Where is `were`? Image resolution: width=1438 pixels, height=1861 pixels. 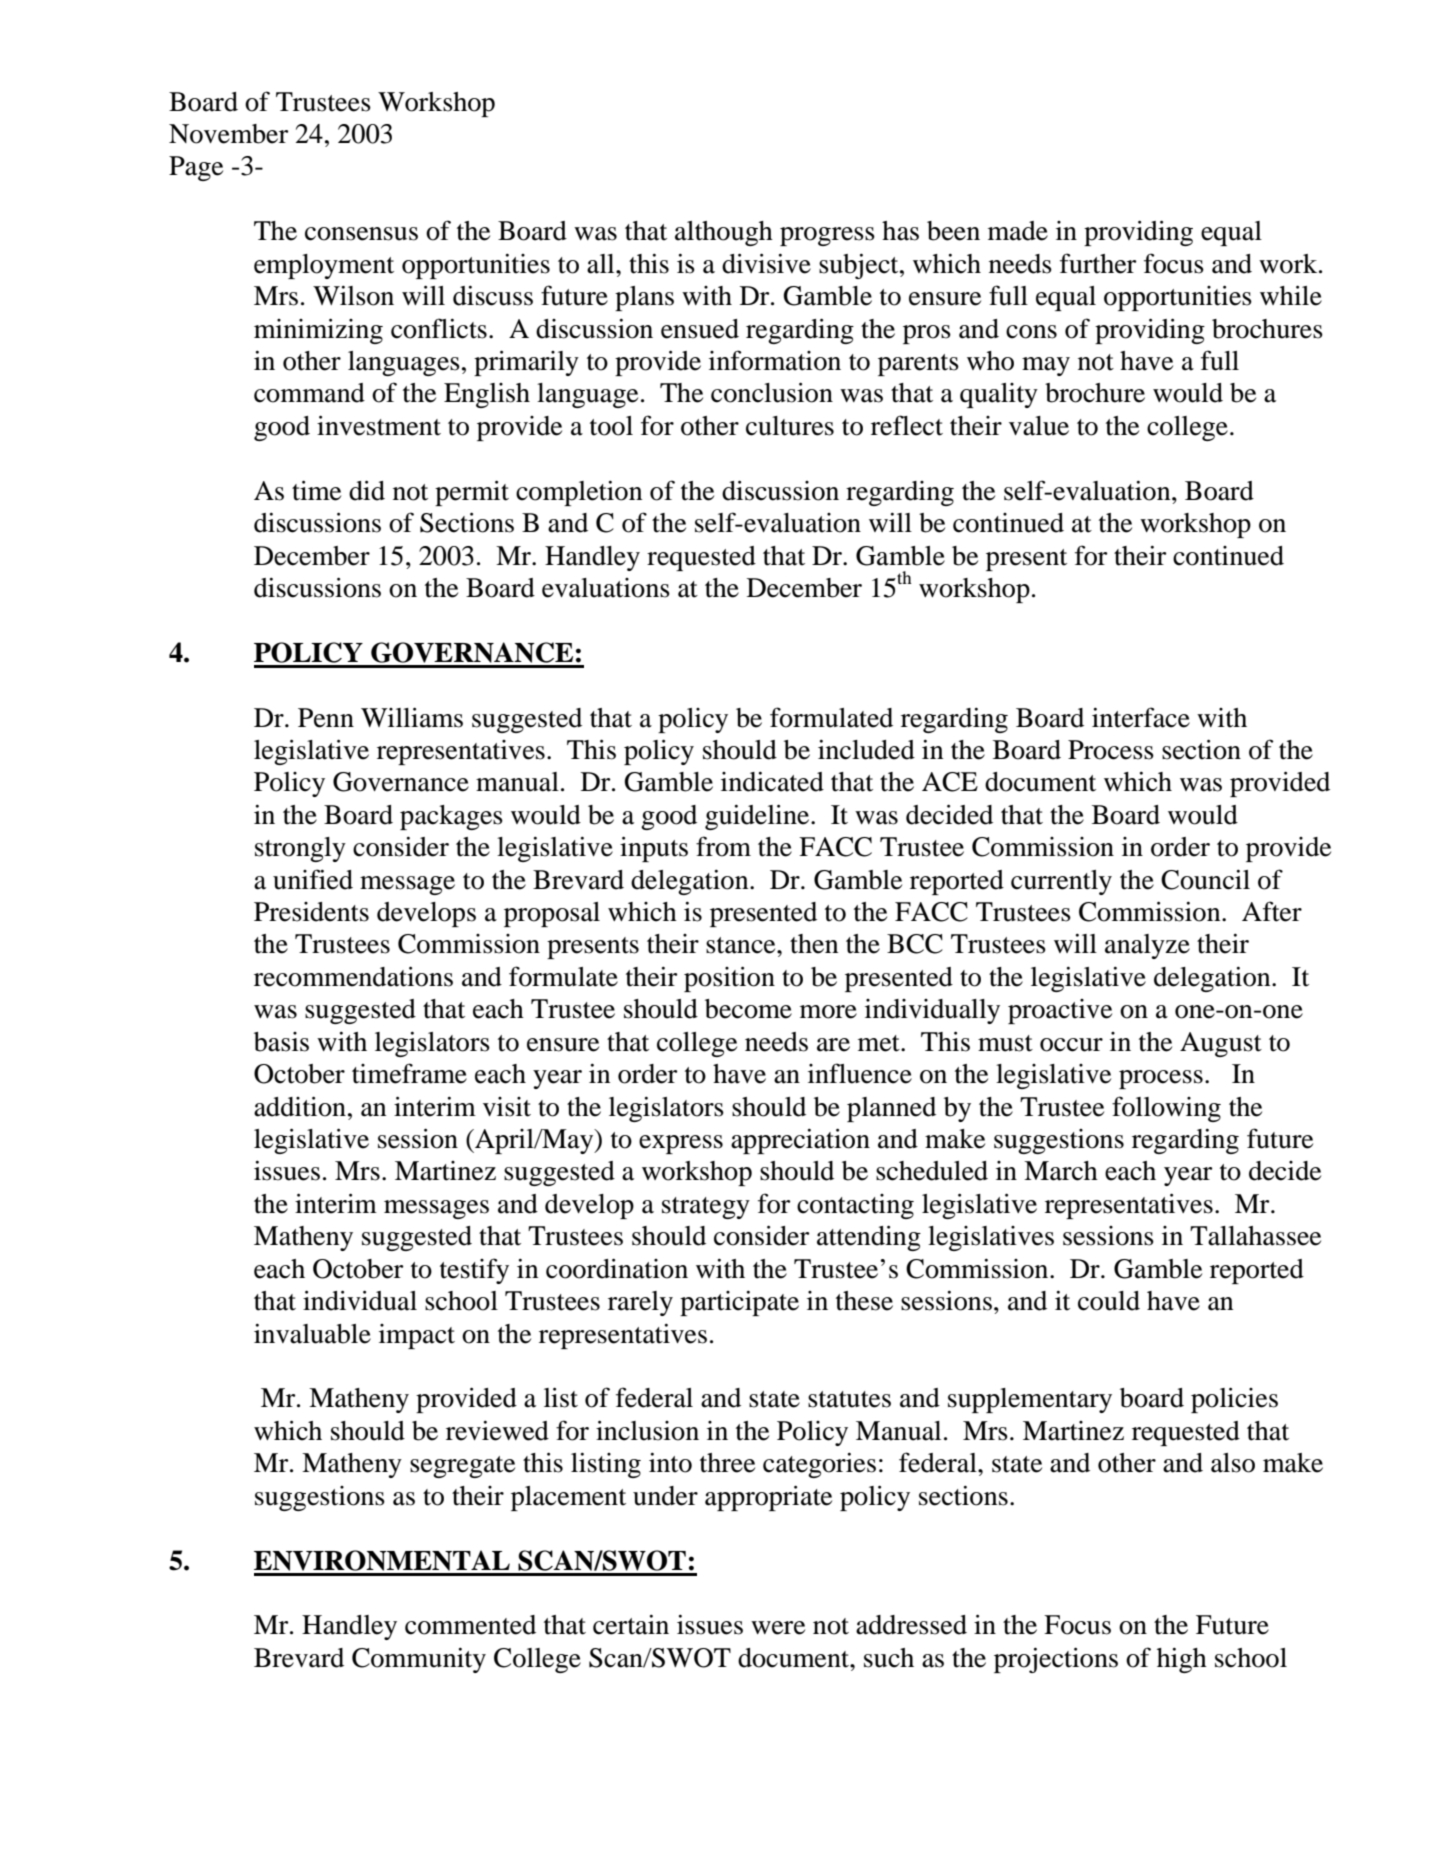 were is located at coordinates (778, 1628).
